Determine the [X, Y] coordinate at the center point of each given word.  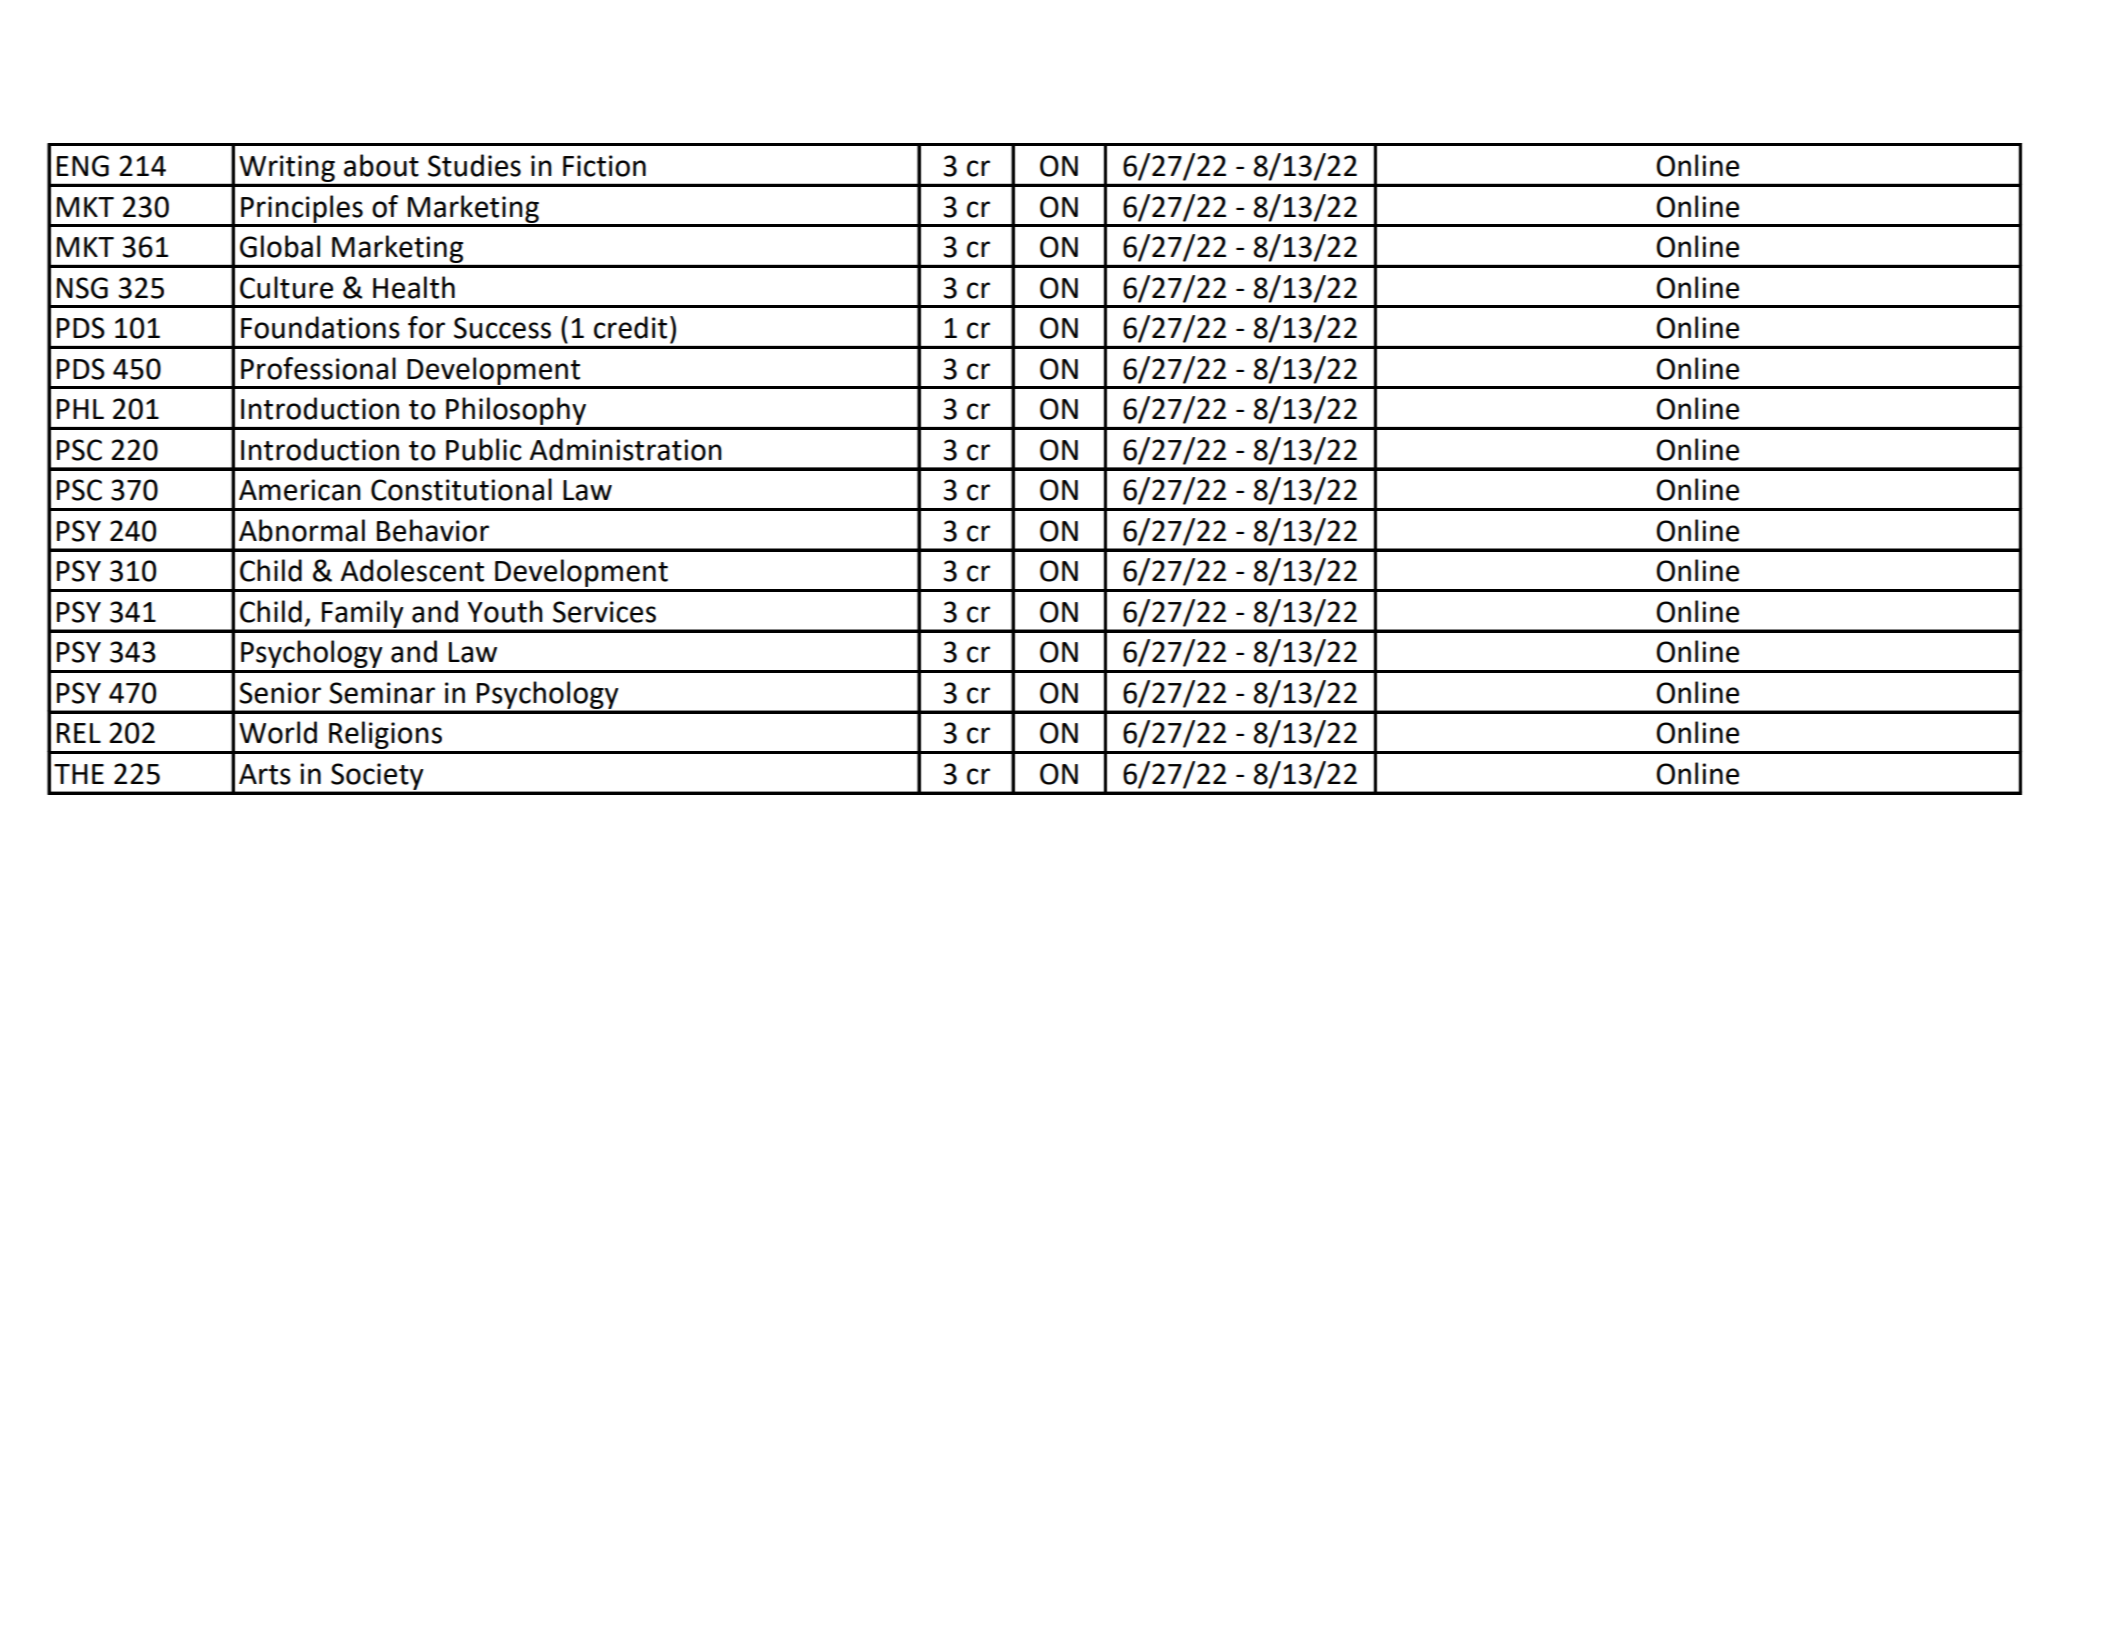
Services [604, 612]
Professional [318, 368]
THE [79, 774]
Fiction [604, 166]
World [278, 732]
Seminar [382, 693]
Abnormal [302, 530]
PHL [80, 409]
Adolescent [412, 570]
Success [502, 328]
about [381, 165]
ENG [83, 166]
